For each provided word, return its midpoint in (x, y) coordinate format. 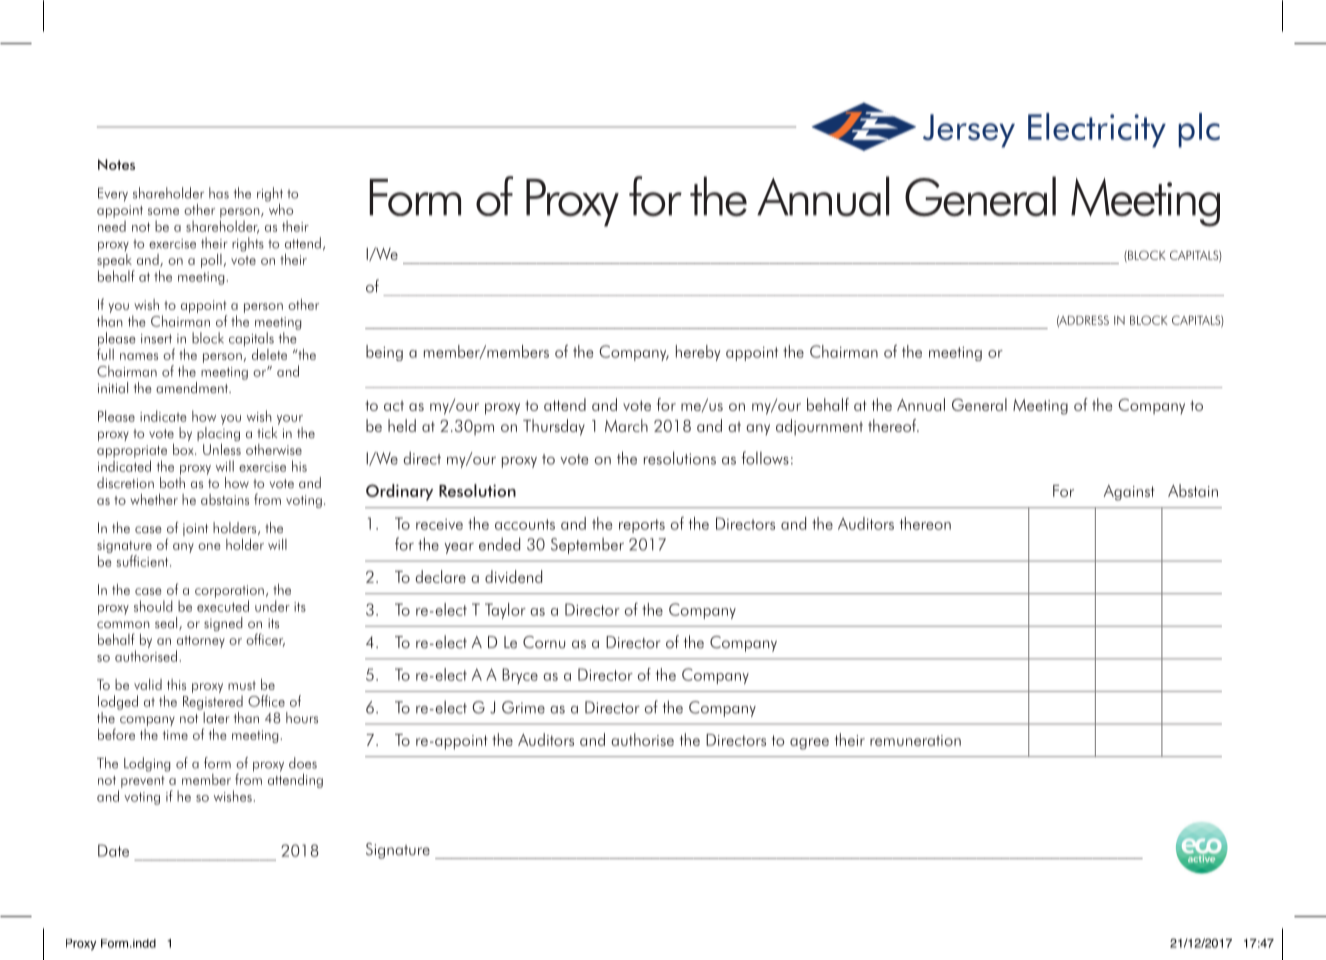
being (384, 353)
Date (113, 850)
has (219, 193)
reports (642, 526)
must (242, 685)
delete (269, 354)
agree (809, 744)
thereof (893, 425)
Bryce (520, 676)
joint (195, 529)
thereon (925, 523)
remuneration (915, 740)
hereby (698, 353)
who (279, 208)
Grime (523, 707)
